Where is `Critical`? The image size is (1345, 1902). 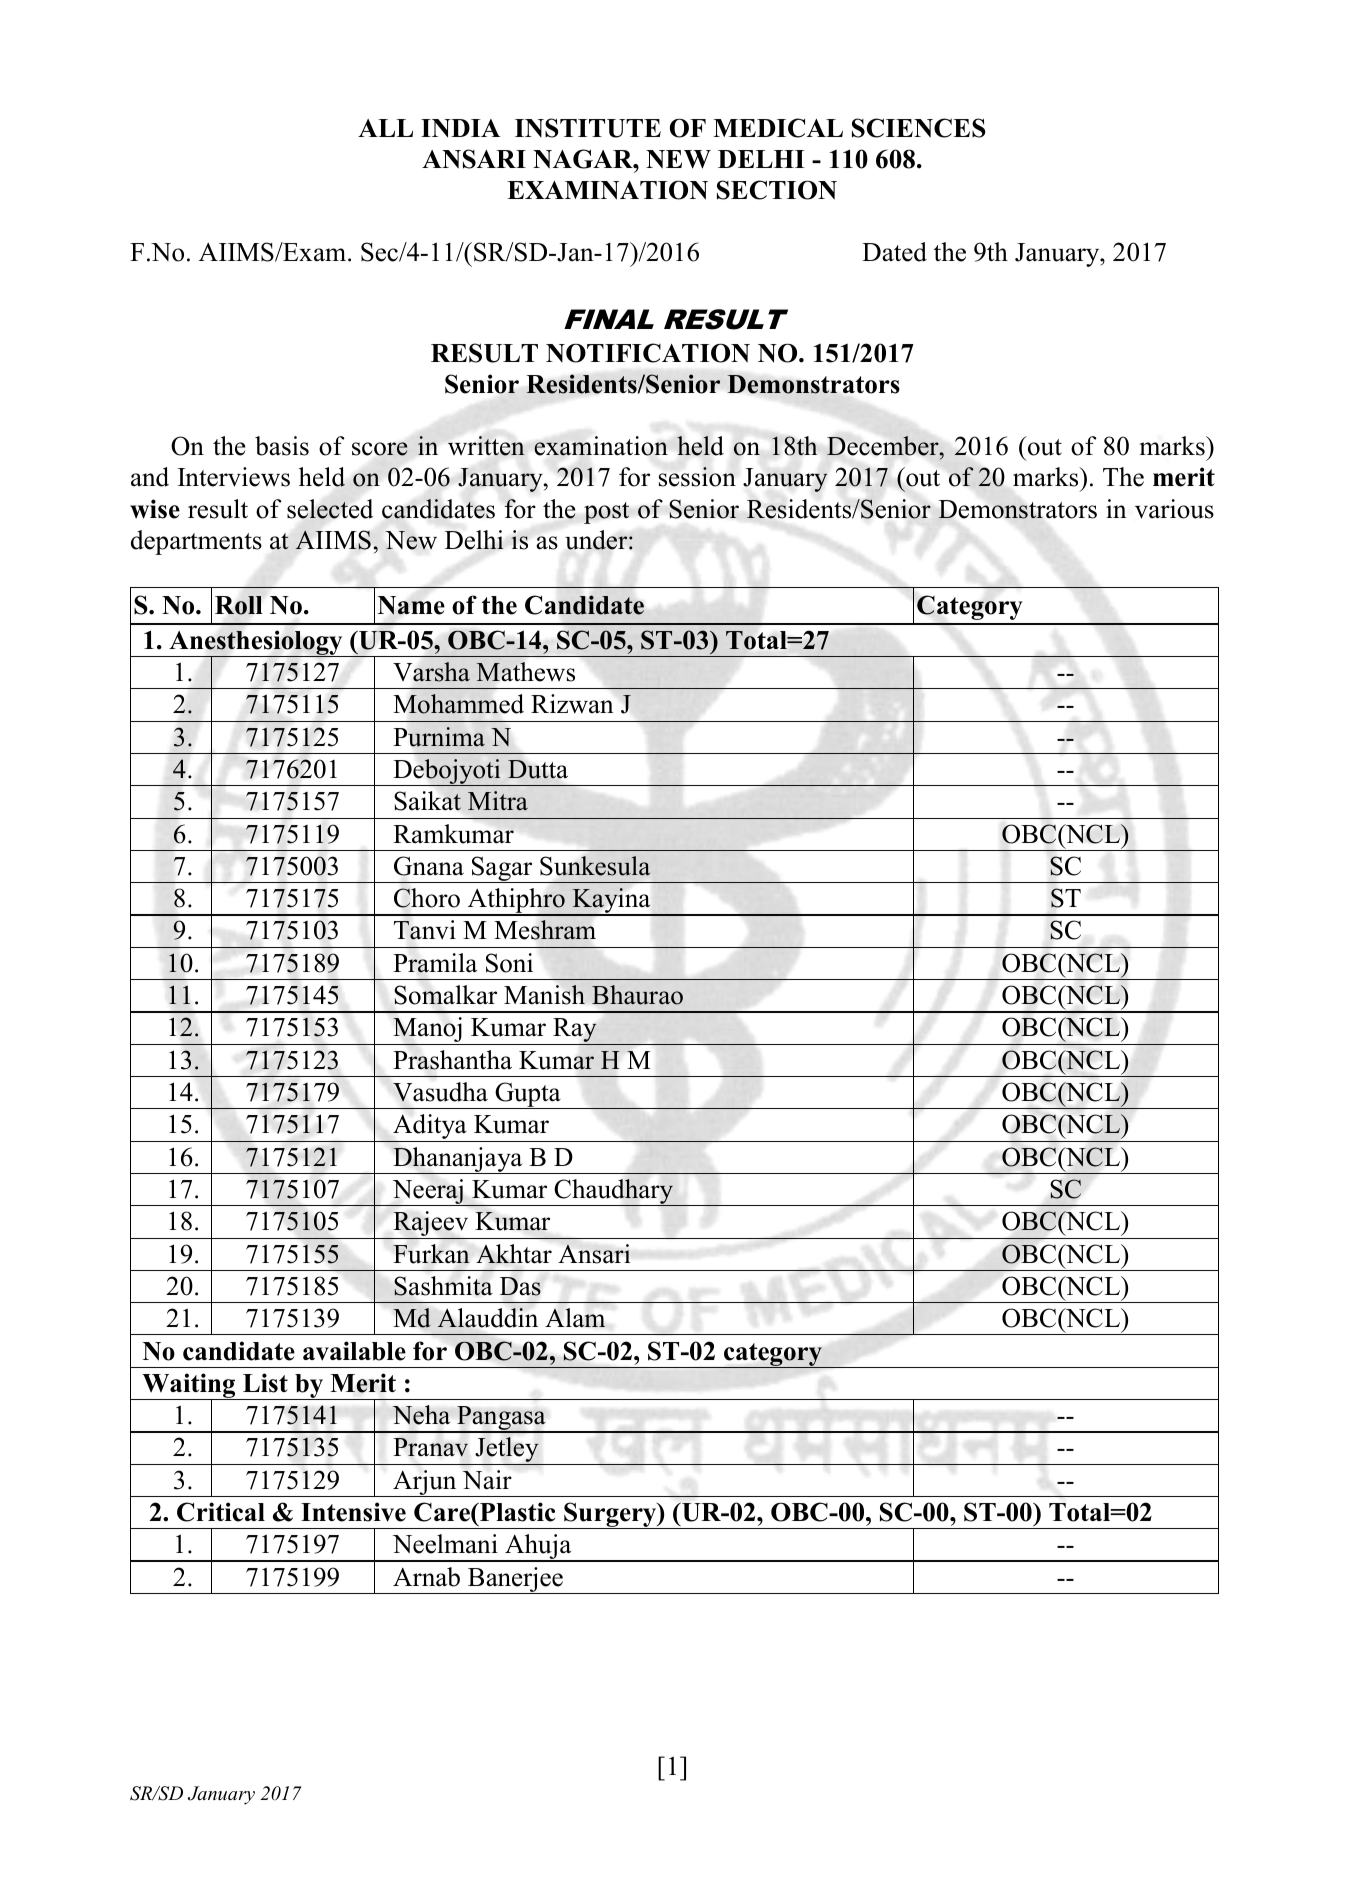 Critical is located at coordinates (221, 1512).
